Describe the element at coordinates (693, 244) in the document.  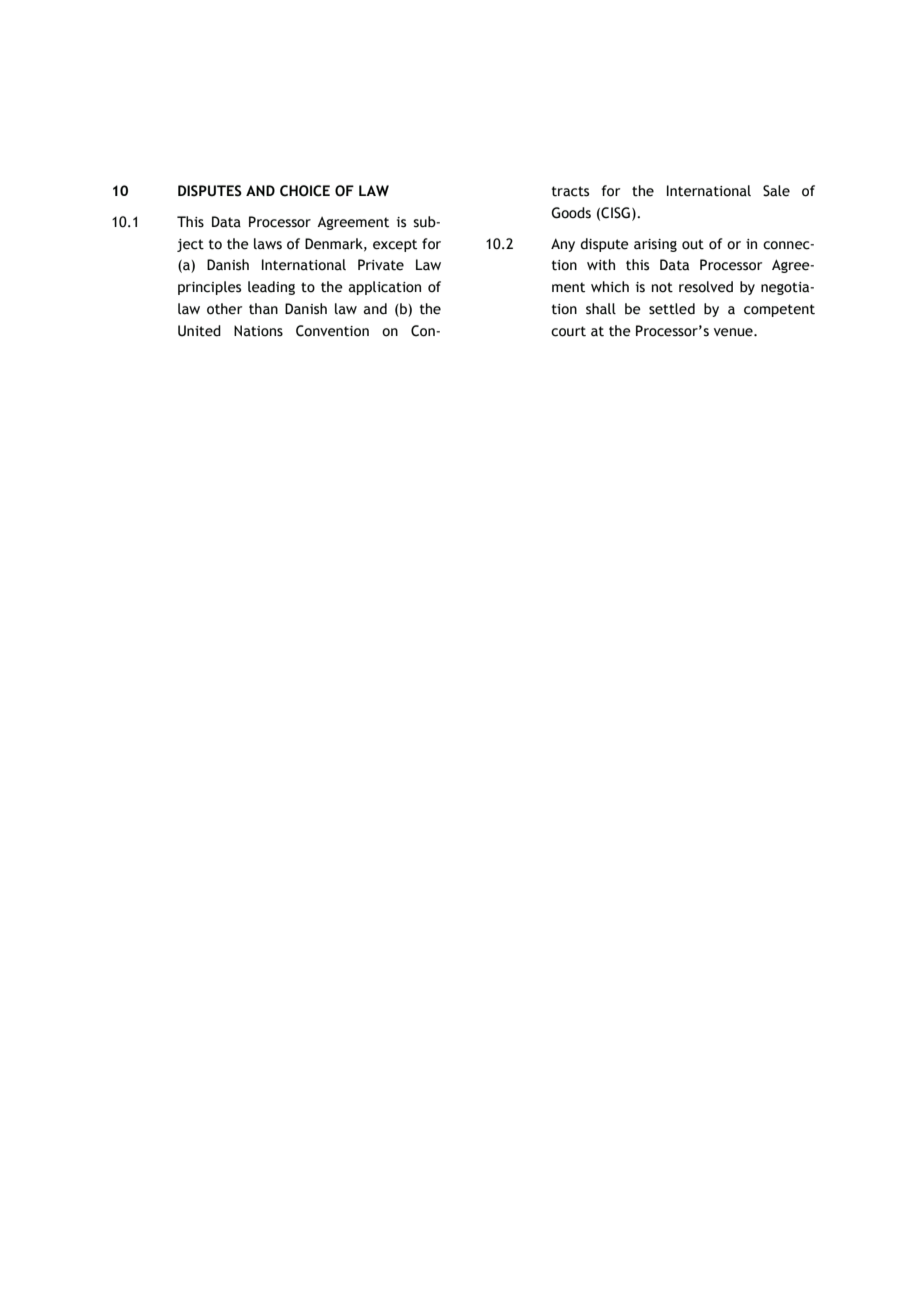
I see `out` at that location.
